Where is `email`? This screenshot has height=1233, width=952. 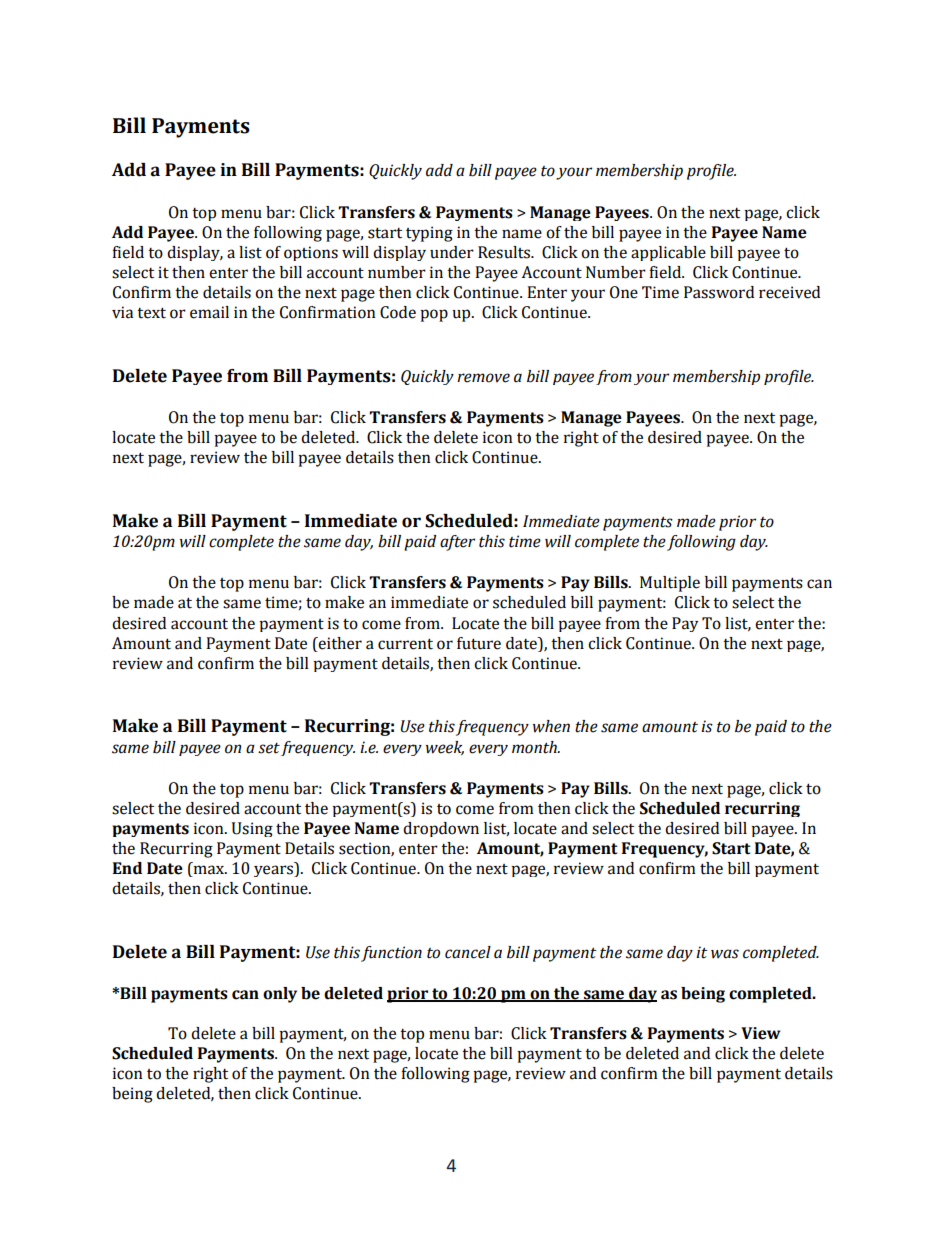 email is located at coordinates (209, 312).
